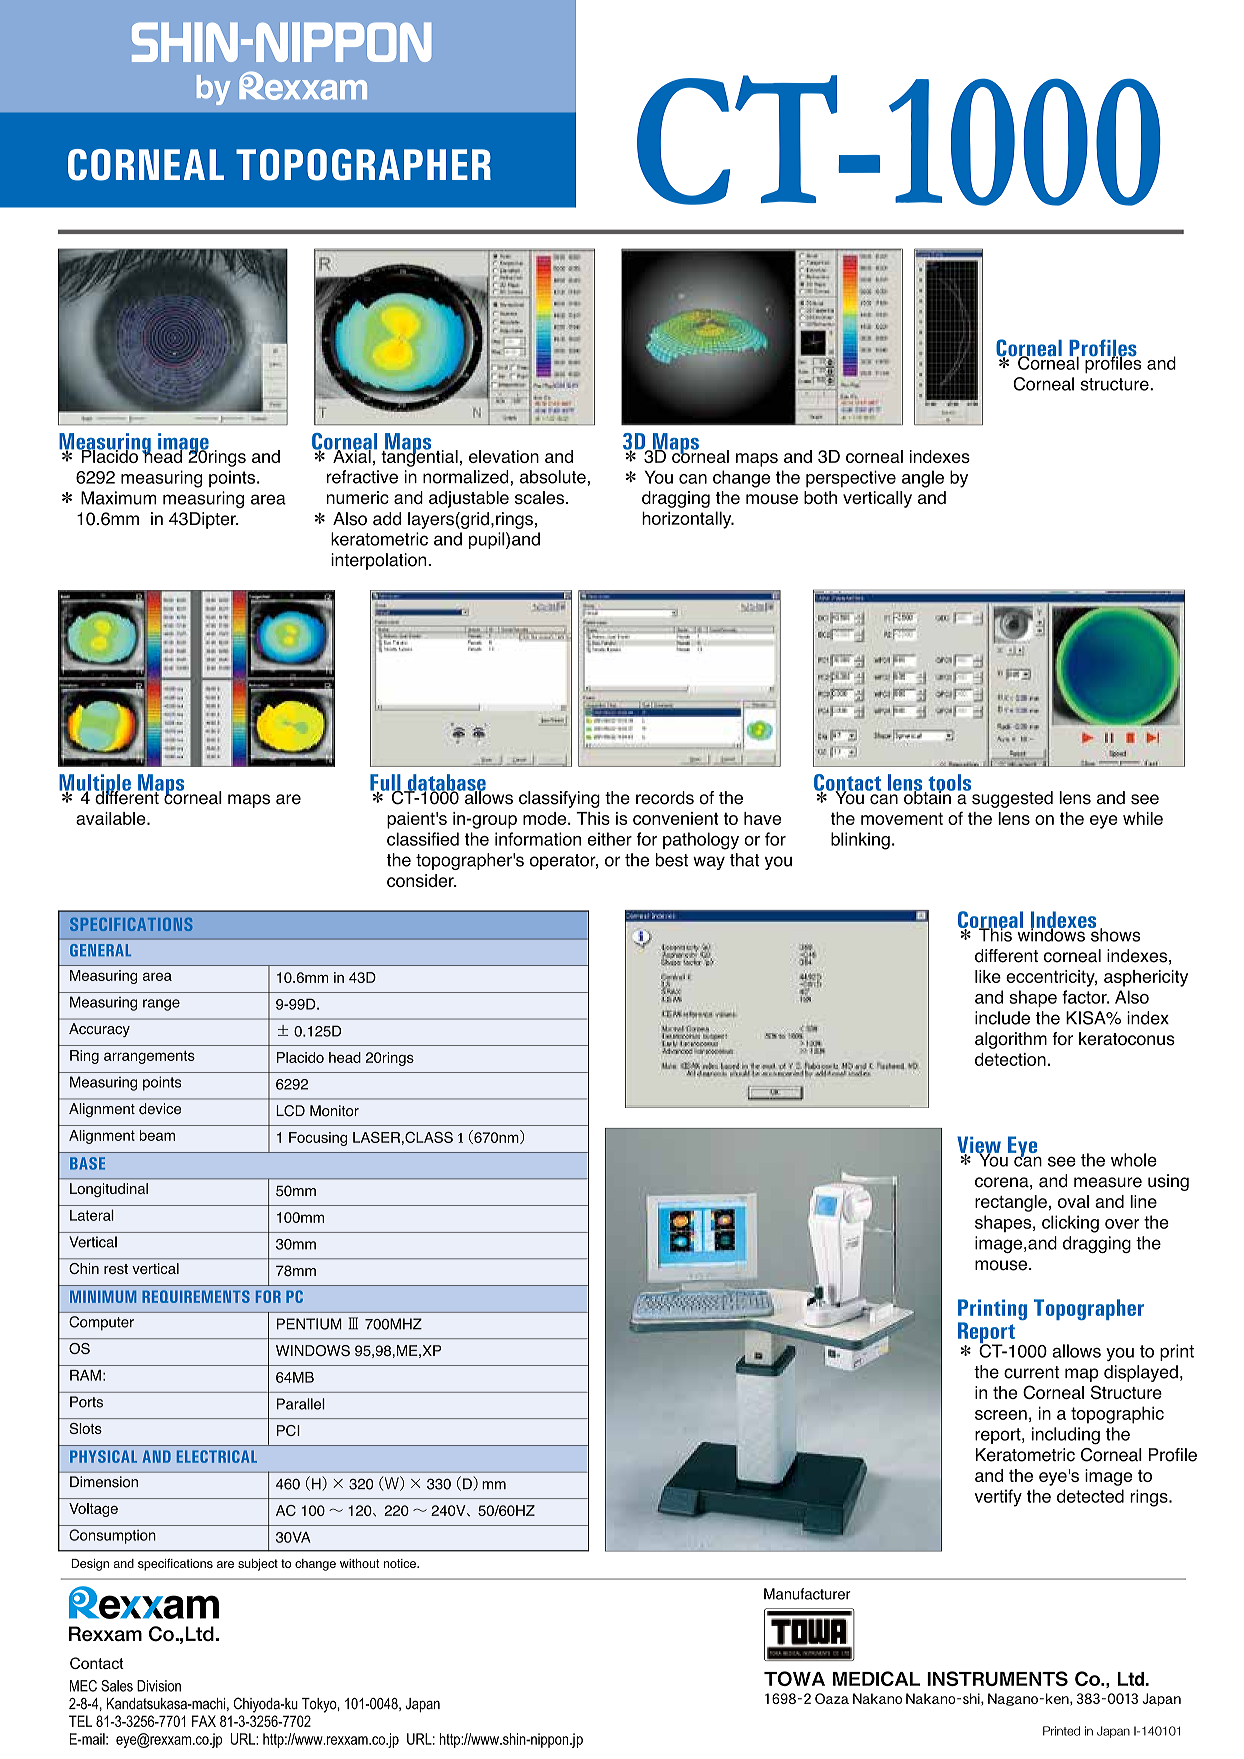 Image resolution: width=1244 pixels, height=1759 pixels. What do you see at coordinates (119, 498) in the image?
I see `Maximum` at bounding box center [119, 498].
